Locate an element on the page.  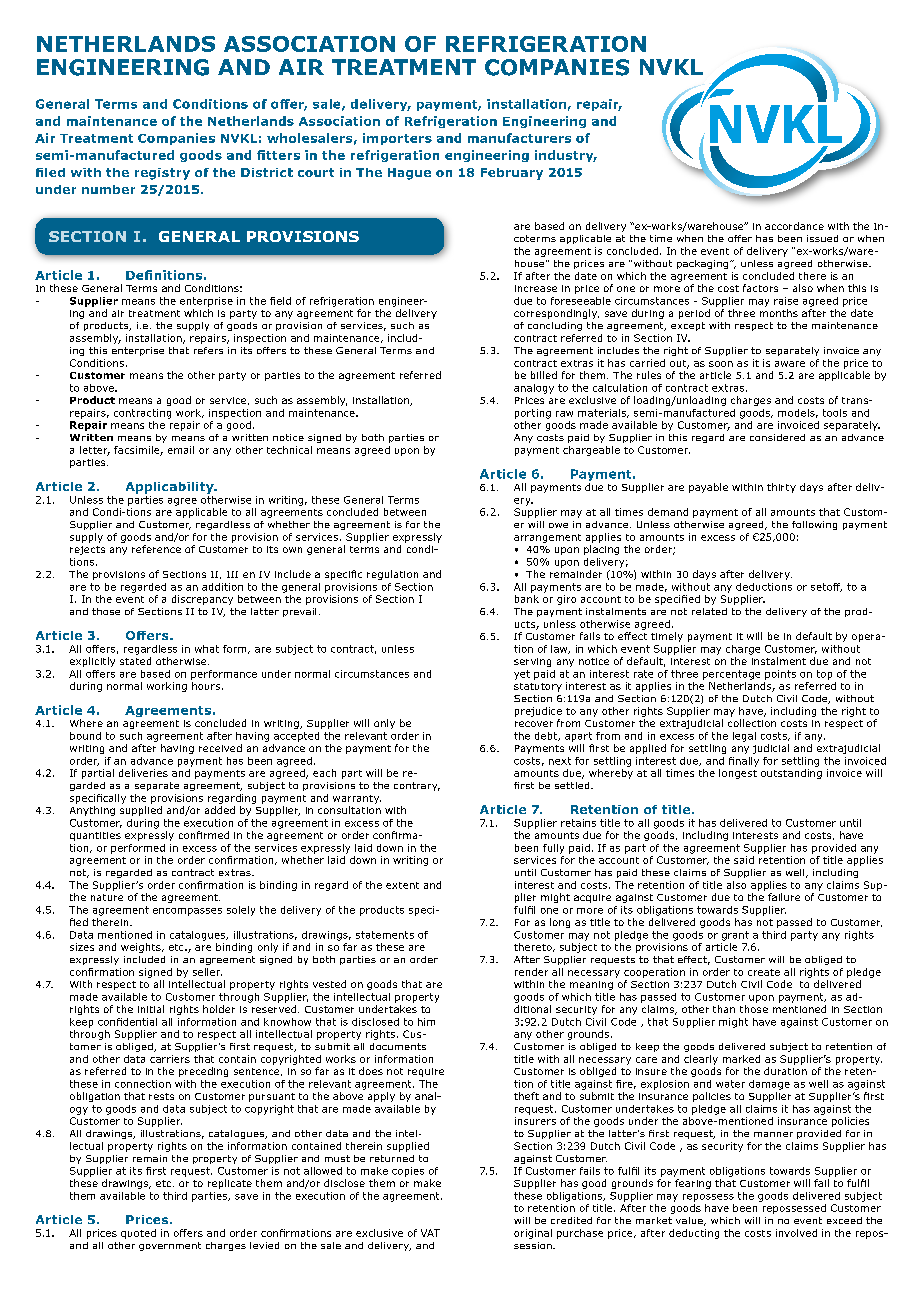
him is located at coordinates (426, 1022).
